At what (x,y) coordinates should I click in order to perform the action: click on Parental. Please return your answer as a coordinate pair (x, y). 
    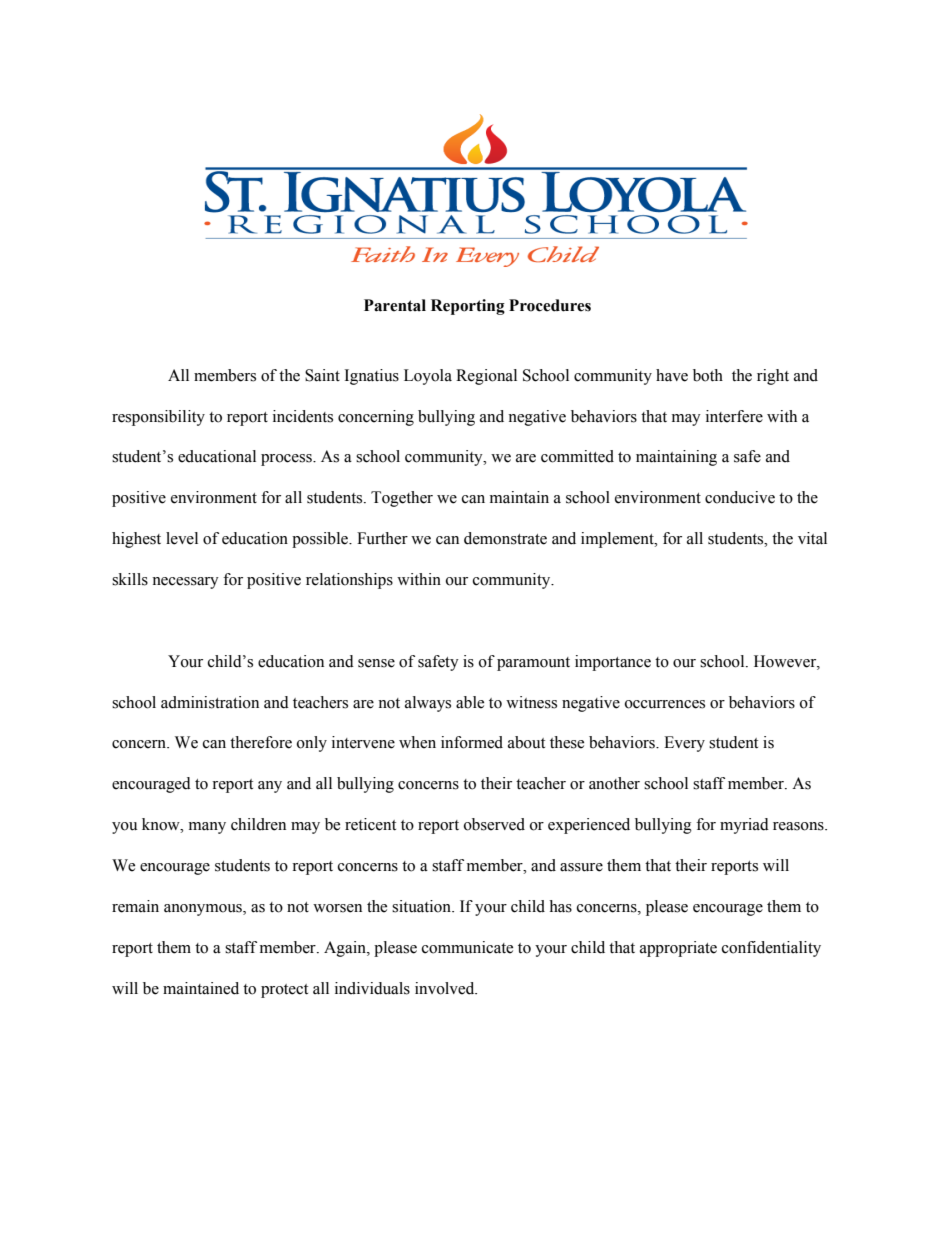
    Looking at the image, I should click on (395, 305).
